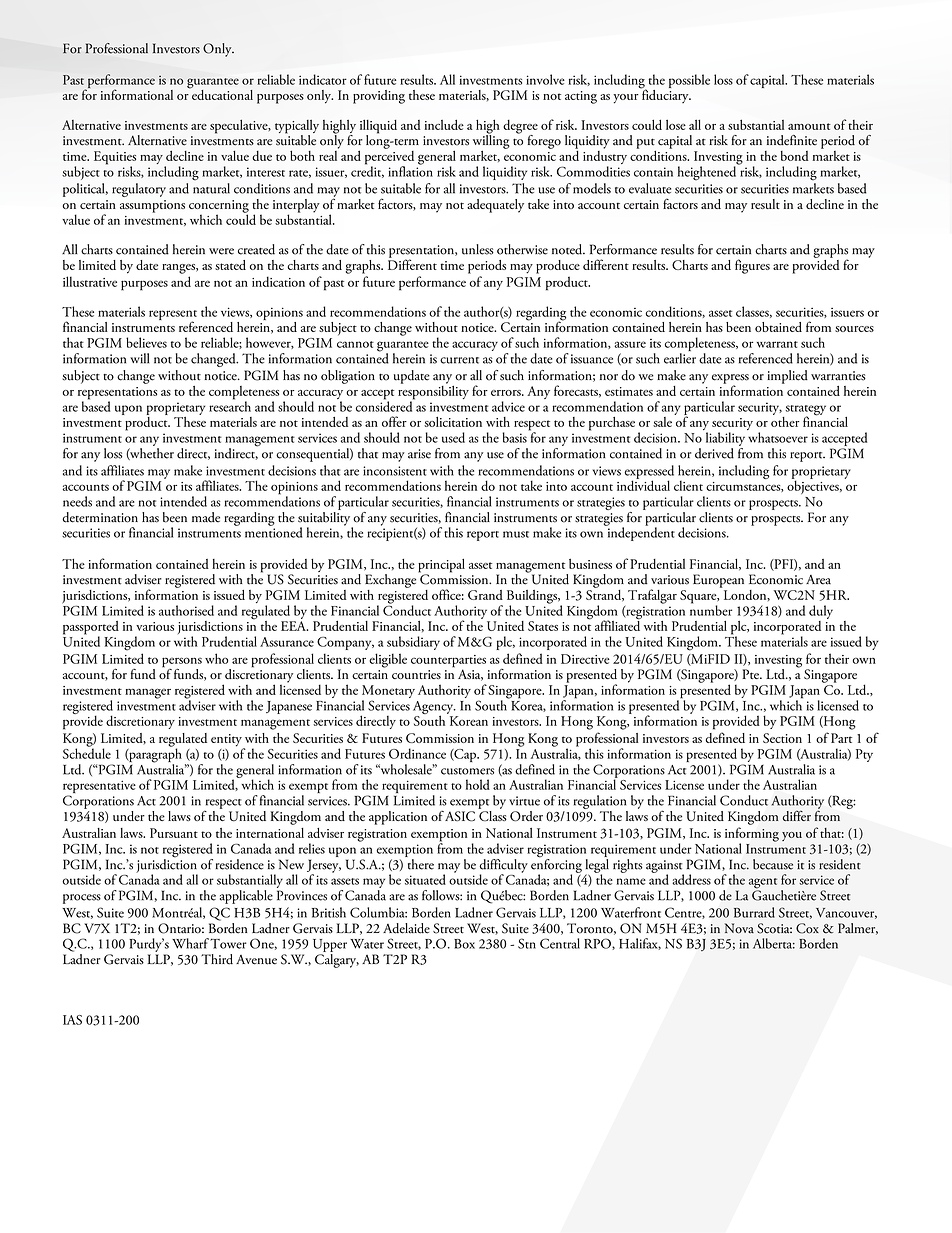  I want to click on educational, so click(221, 93).
